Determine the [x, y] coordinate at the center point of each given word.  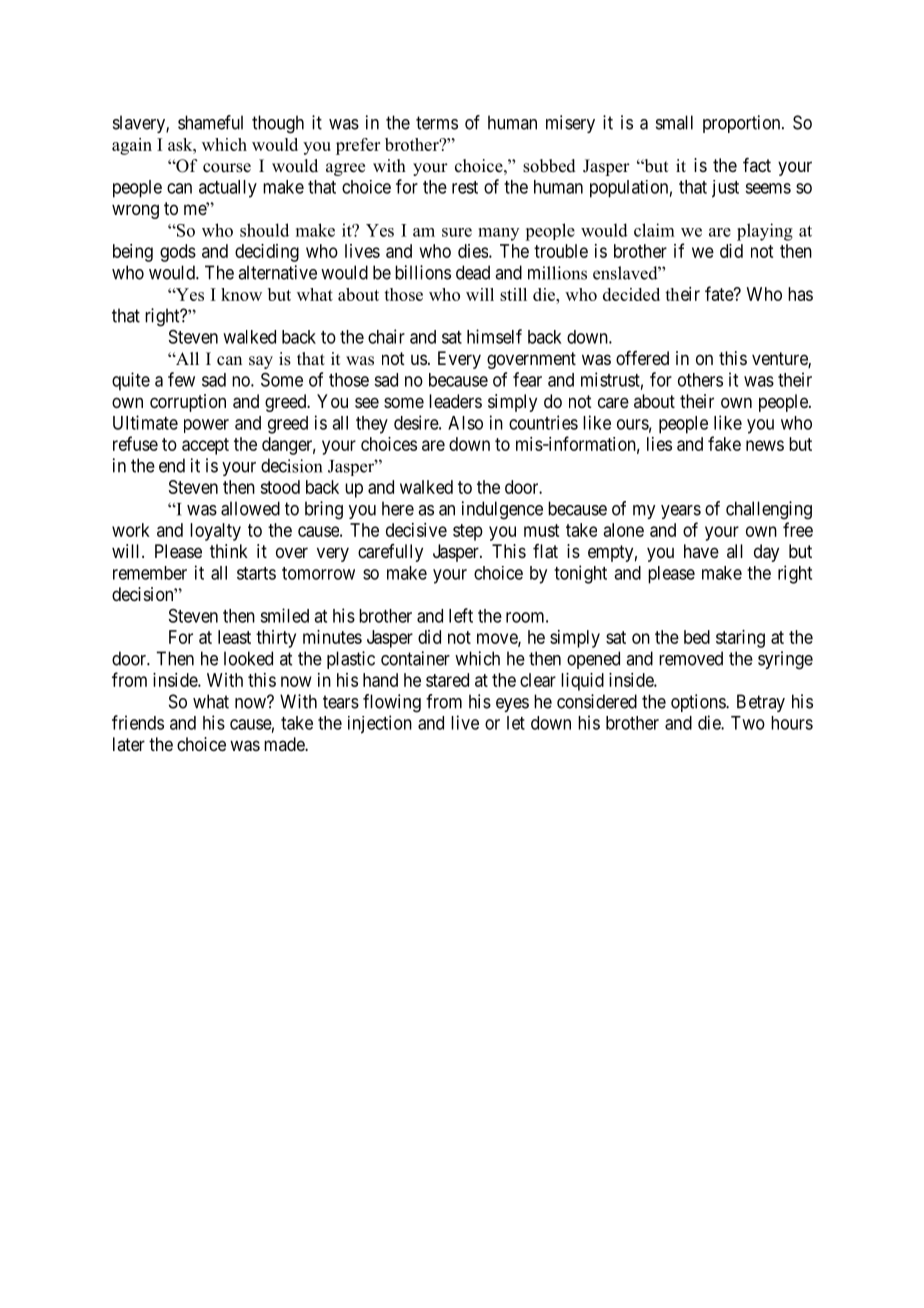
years [681, 512]
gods [178, 253]
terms [437, 123]
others [700, 380]
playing [765, 232]
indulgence [502, 510]
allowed [250, 508]
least [234, 637]
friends [138, 722]
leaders [455, 401]
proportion [743, 124]
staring [740, 639]
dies [473, 251]
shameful [210, 122]
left [461, 615]
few [181, 379]
